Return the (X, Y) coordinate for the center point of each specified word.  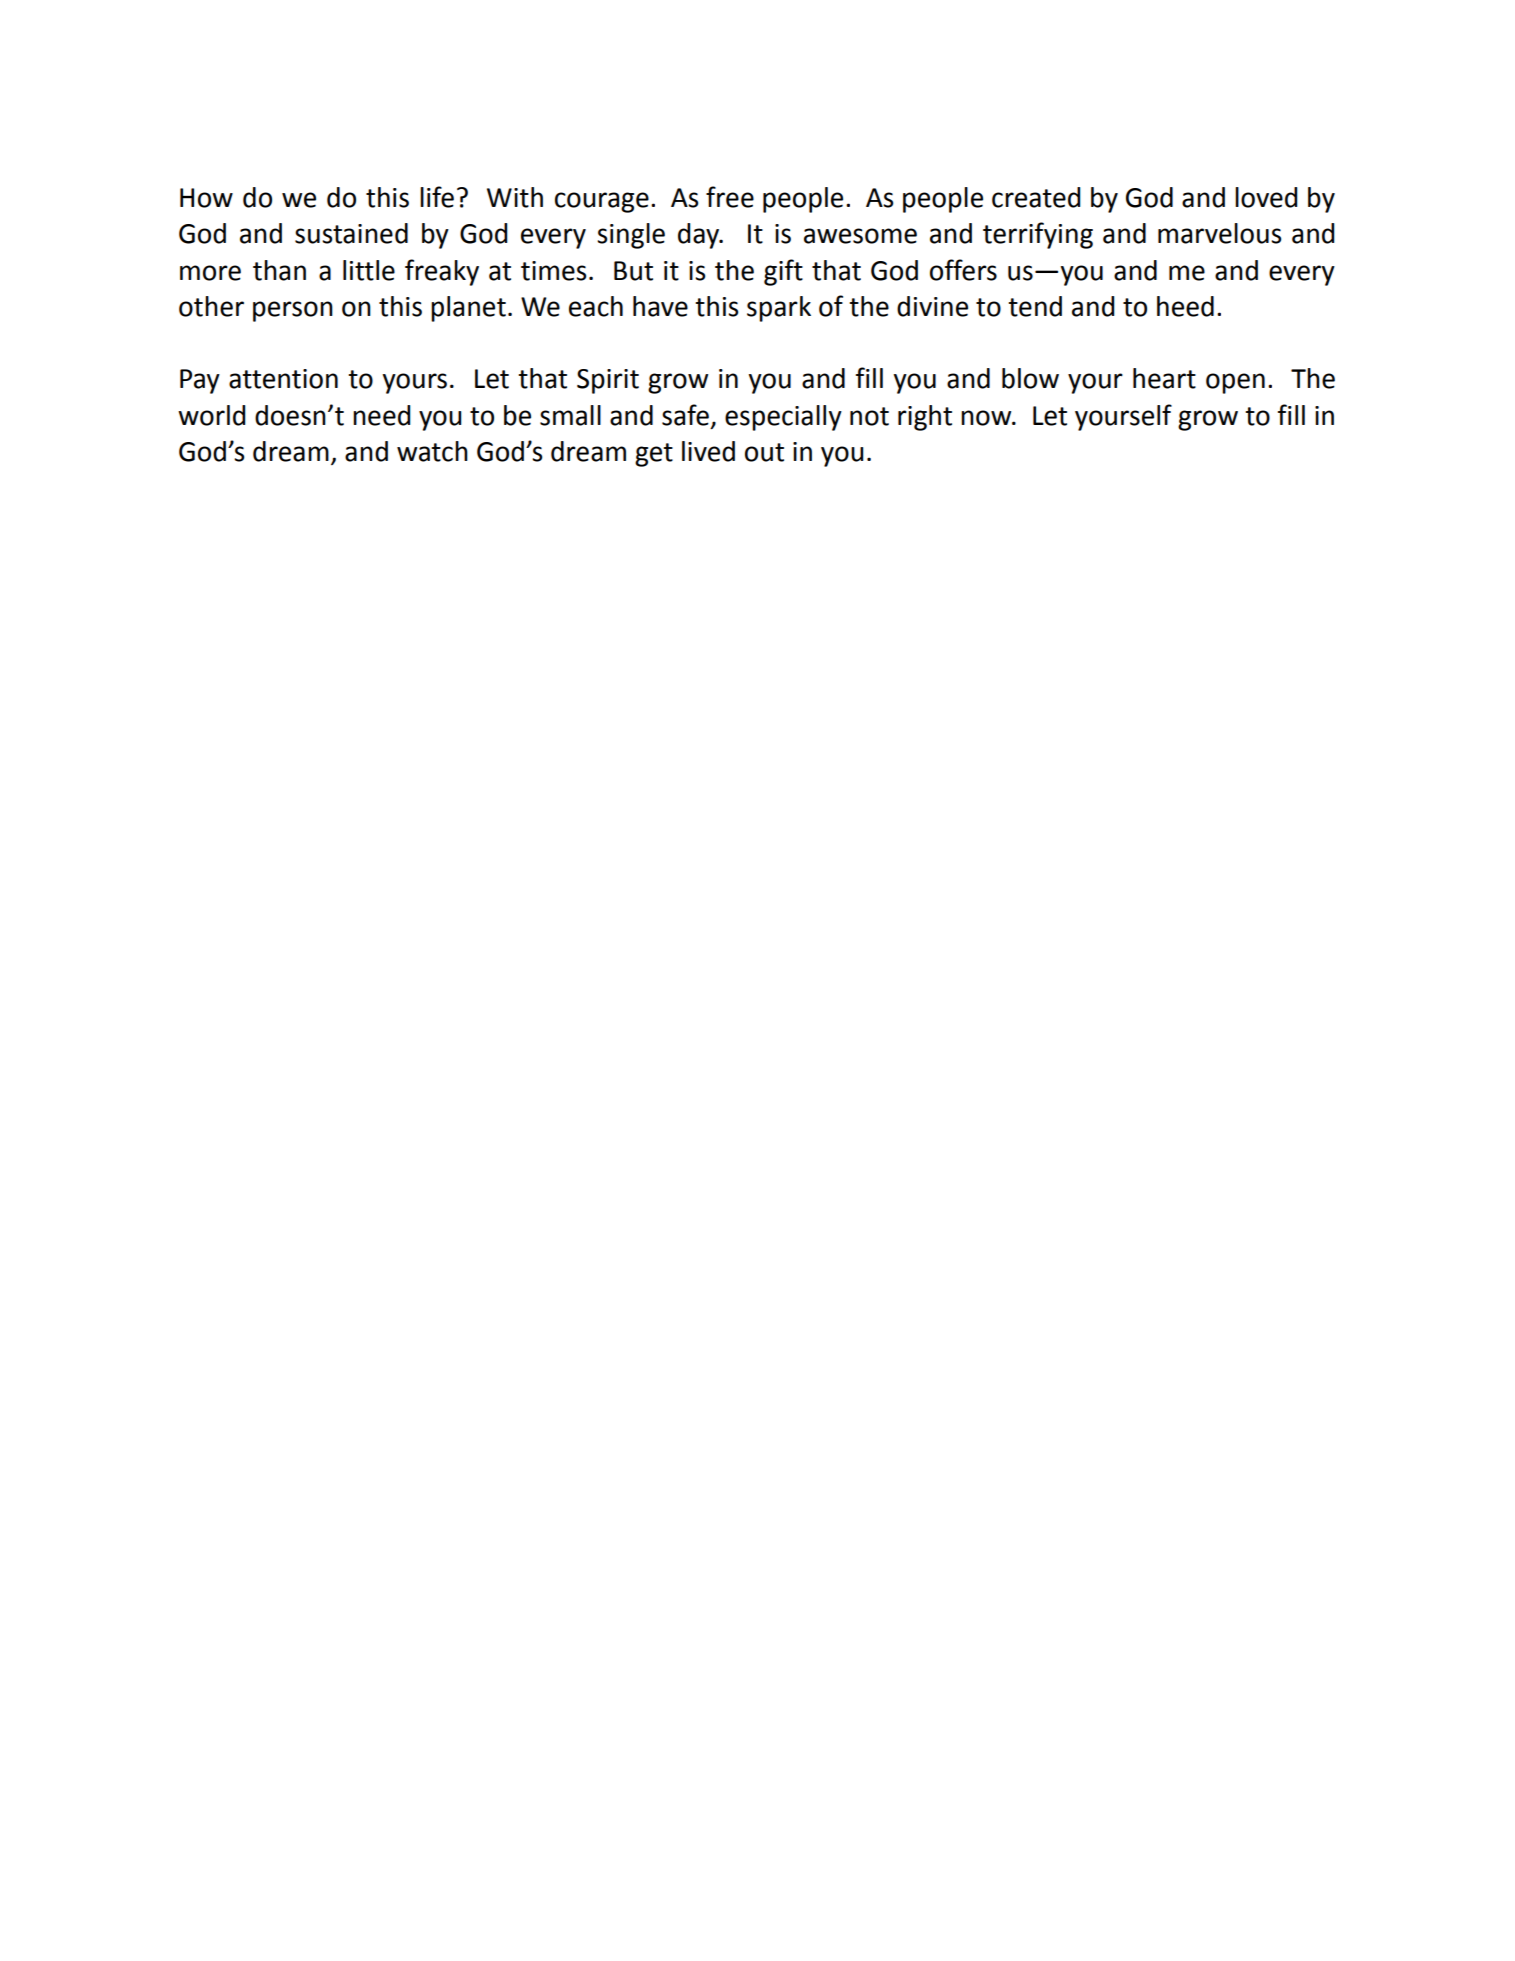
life (437, 197)
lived (708, 451)
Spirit (608, 381)
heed (1185, 306)
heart (1164, 378)
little (369, 270)
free (730, 197)
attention (283, 379)
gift (783, 272)
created (1036, 197)
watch (432, 451)
